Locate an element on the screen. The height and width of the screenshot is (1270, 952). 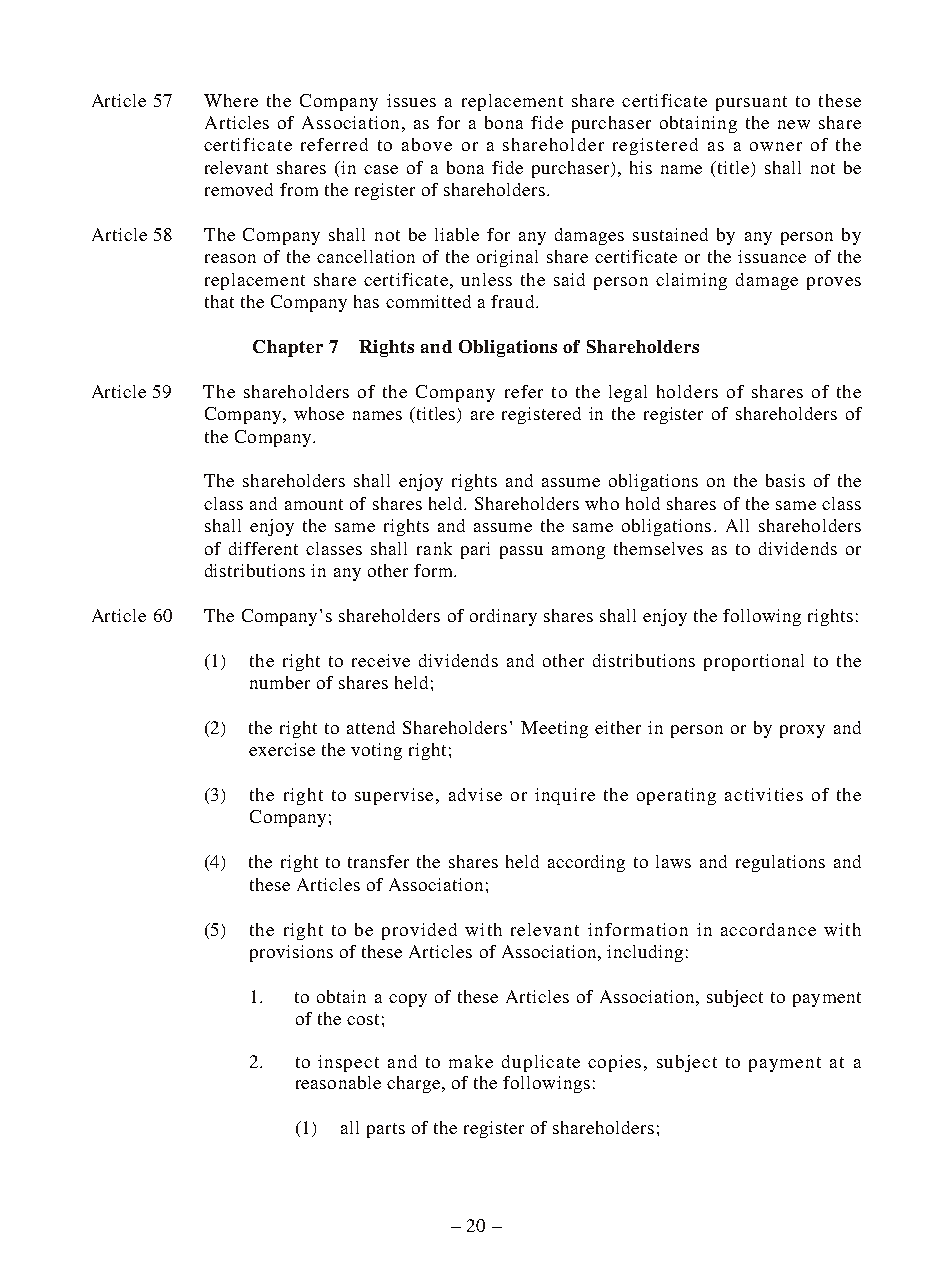
above is located at coordinates (427, 144).
